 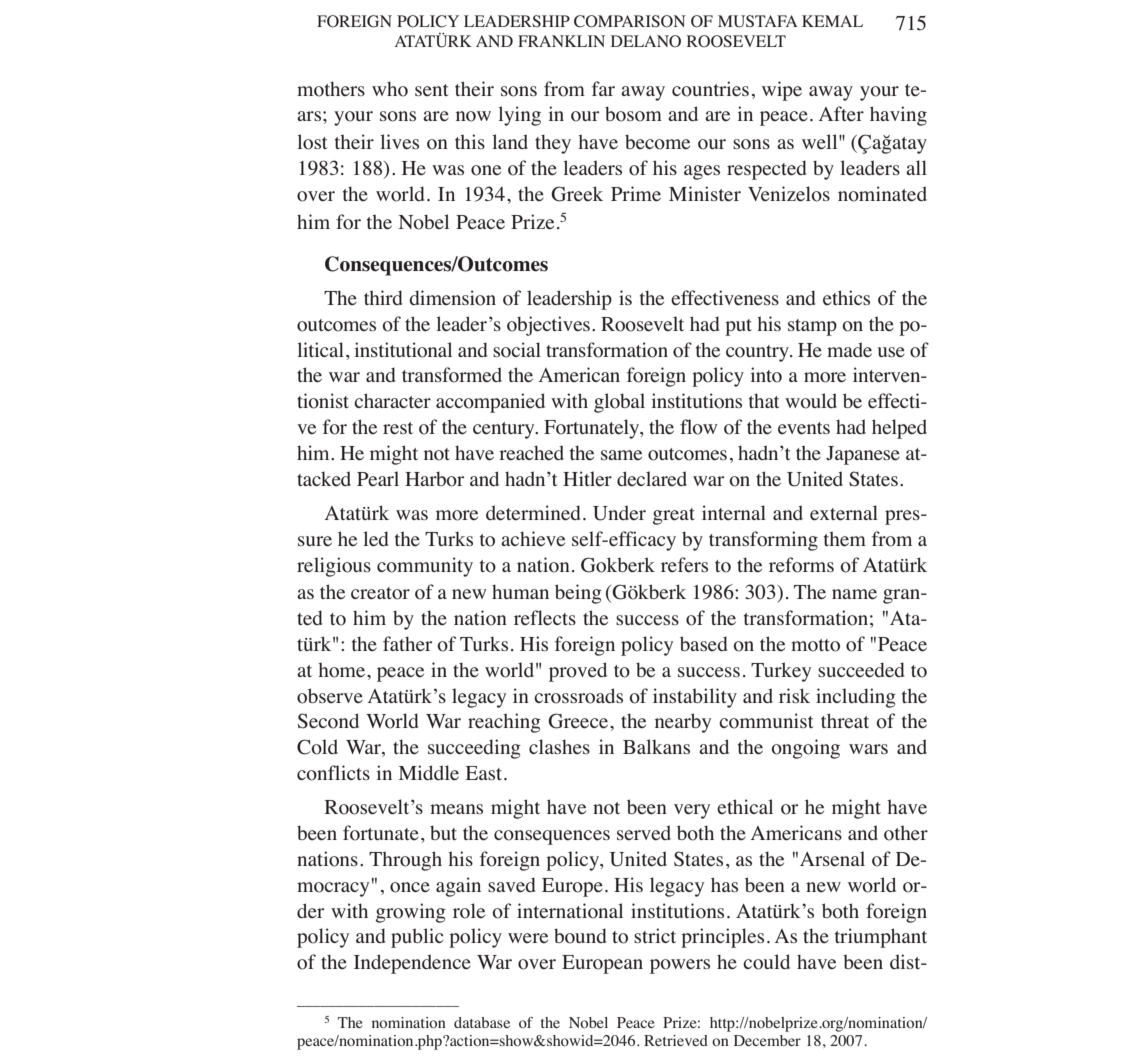 What do you see at coordinates (412, 964) in the screenshot?
I see `Independence` at bounding box center [412, 964].
